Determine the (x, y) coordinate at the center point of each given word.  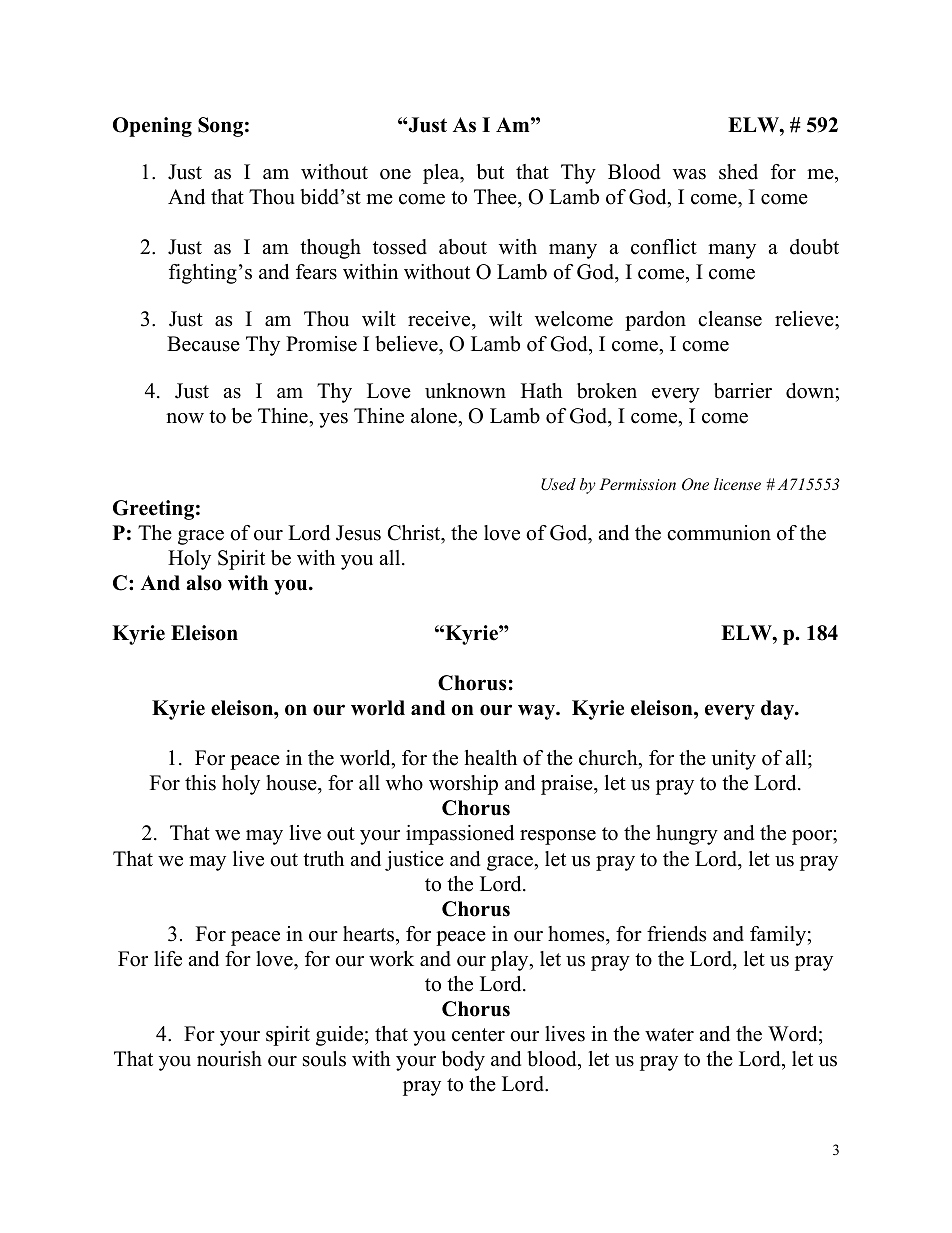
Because (203, 344)
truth (323, 859)
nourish (229, 1059)
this (200, 783)
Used (558, 484)
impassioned (460, 835)
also (204, 583)
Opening (152, 127)
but (490, 172)
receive (440, 319)
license (737, 484)
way (538, 712)
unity (733, 760)
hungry (687, 835)
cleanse (730, 319)
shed (738, 172)
